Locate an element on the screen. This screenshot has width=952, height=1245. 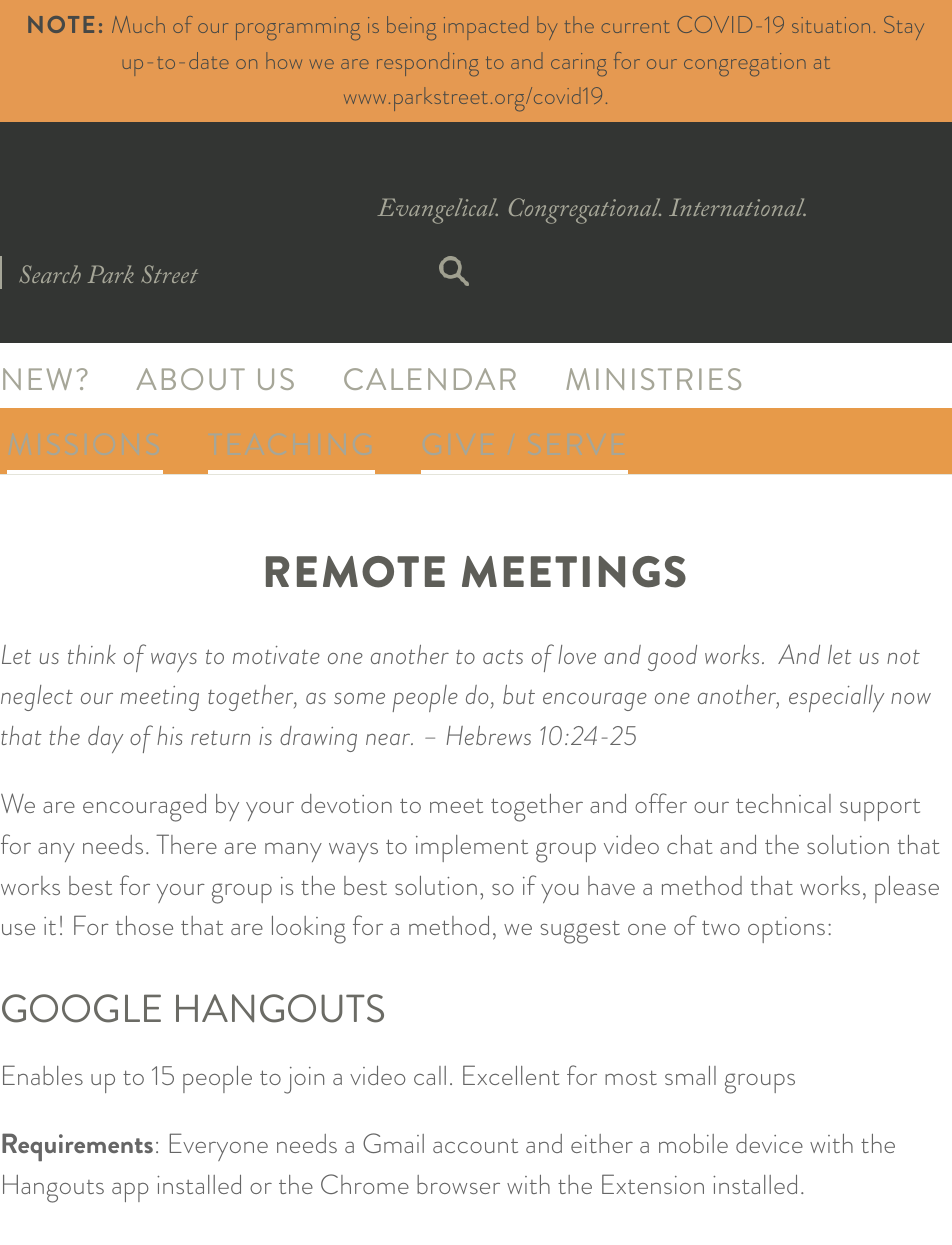
day is located at coordinates (105, 739).
